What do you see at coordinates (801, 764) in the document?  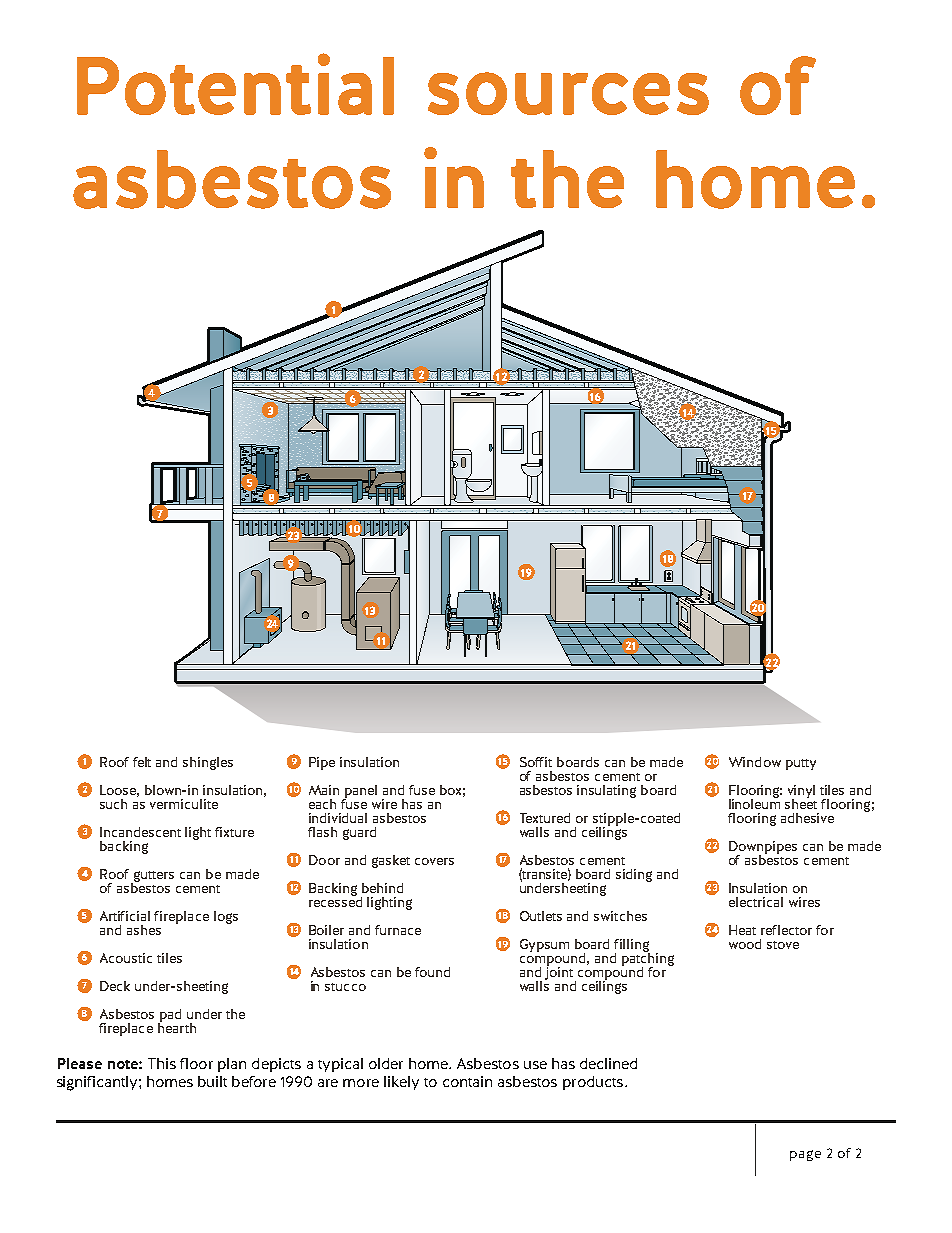 I see `putty` at bounding box center [801, 764].
